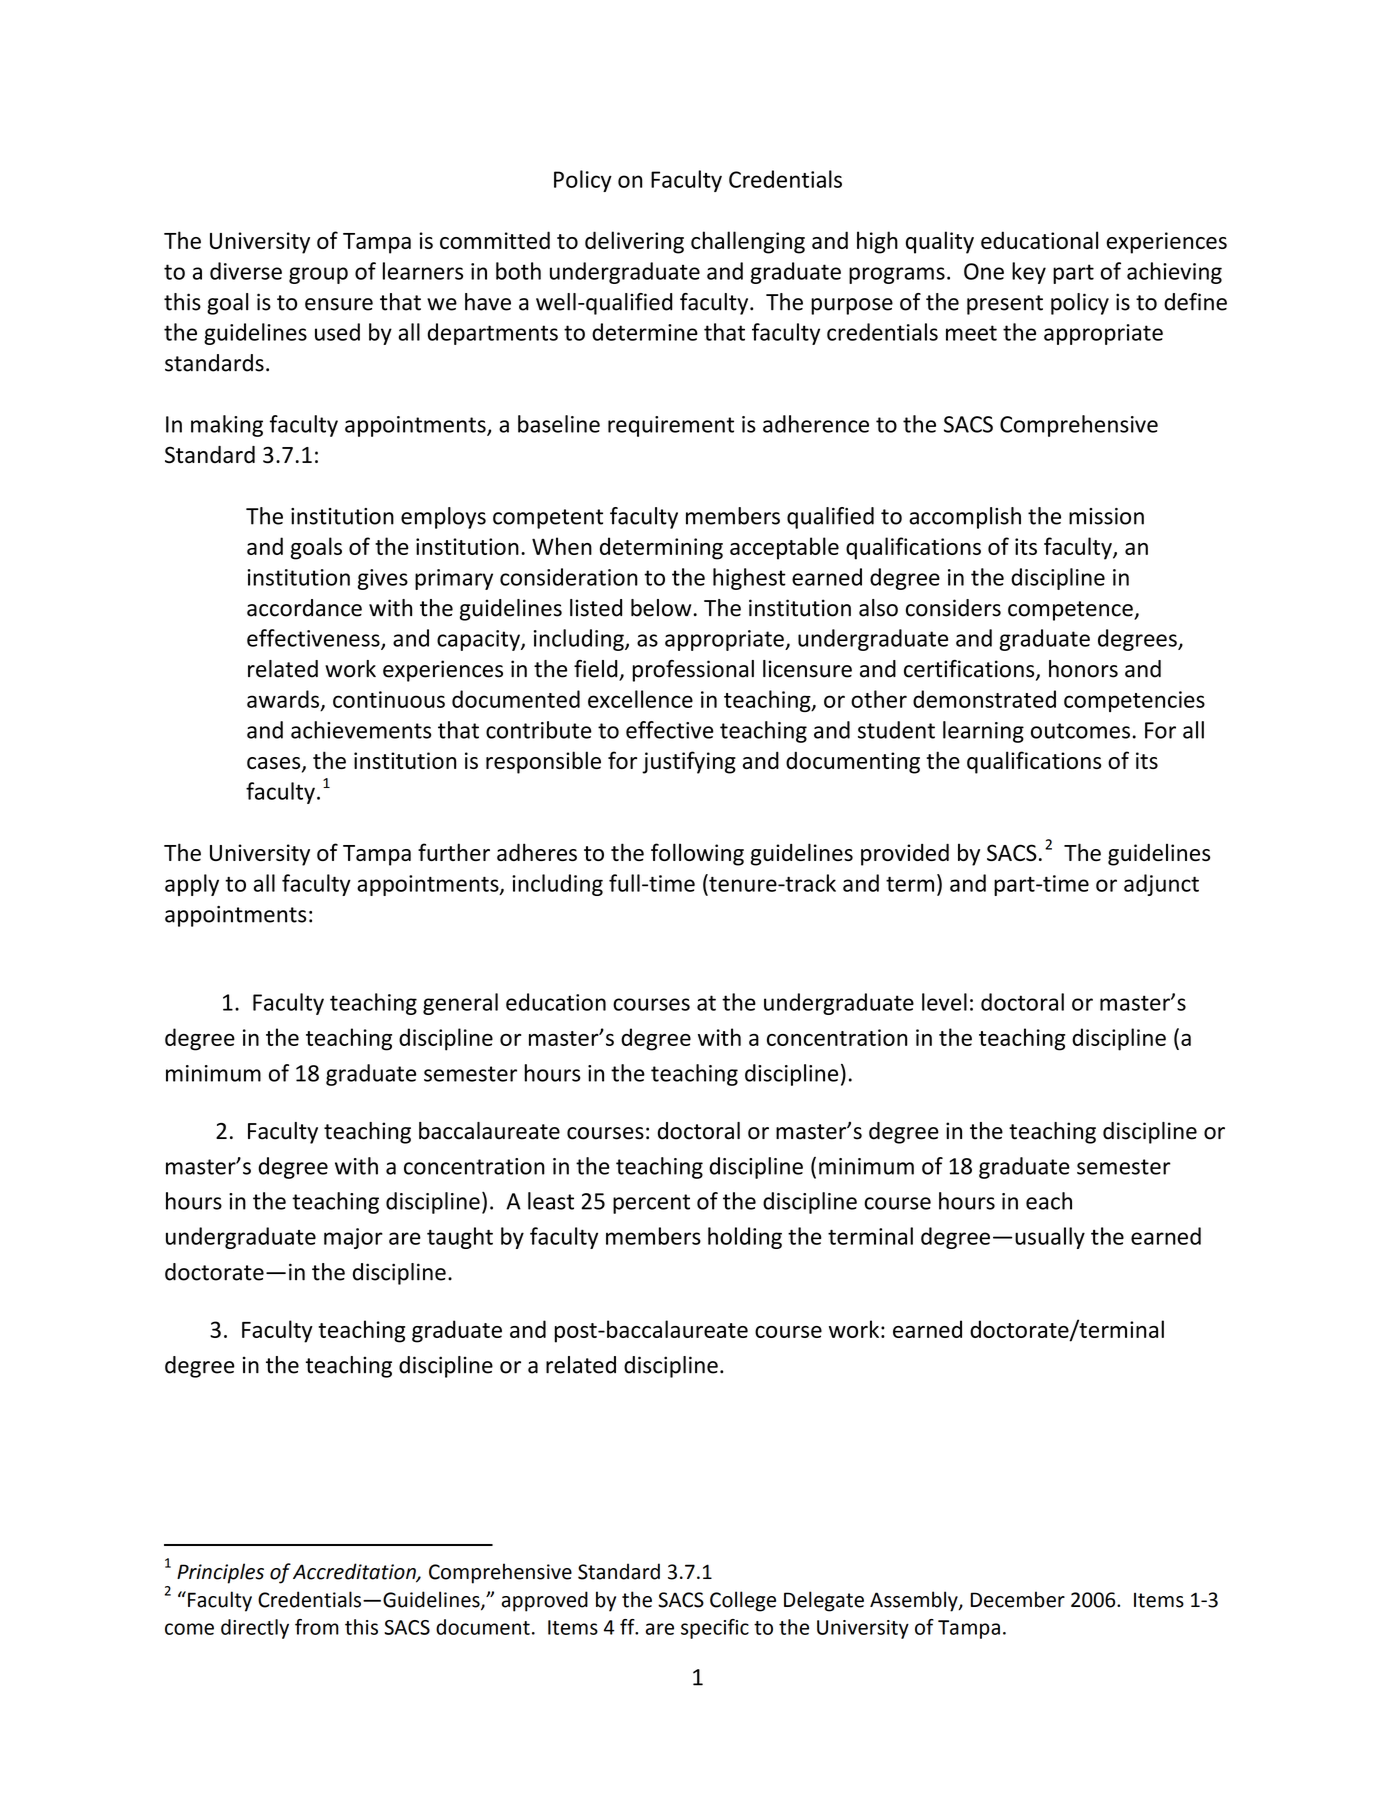  I want to click on following, so click(697, 854).
